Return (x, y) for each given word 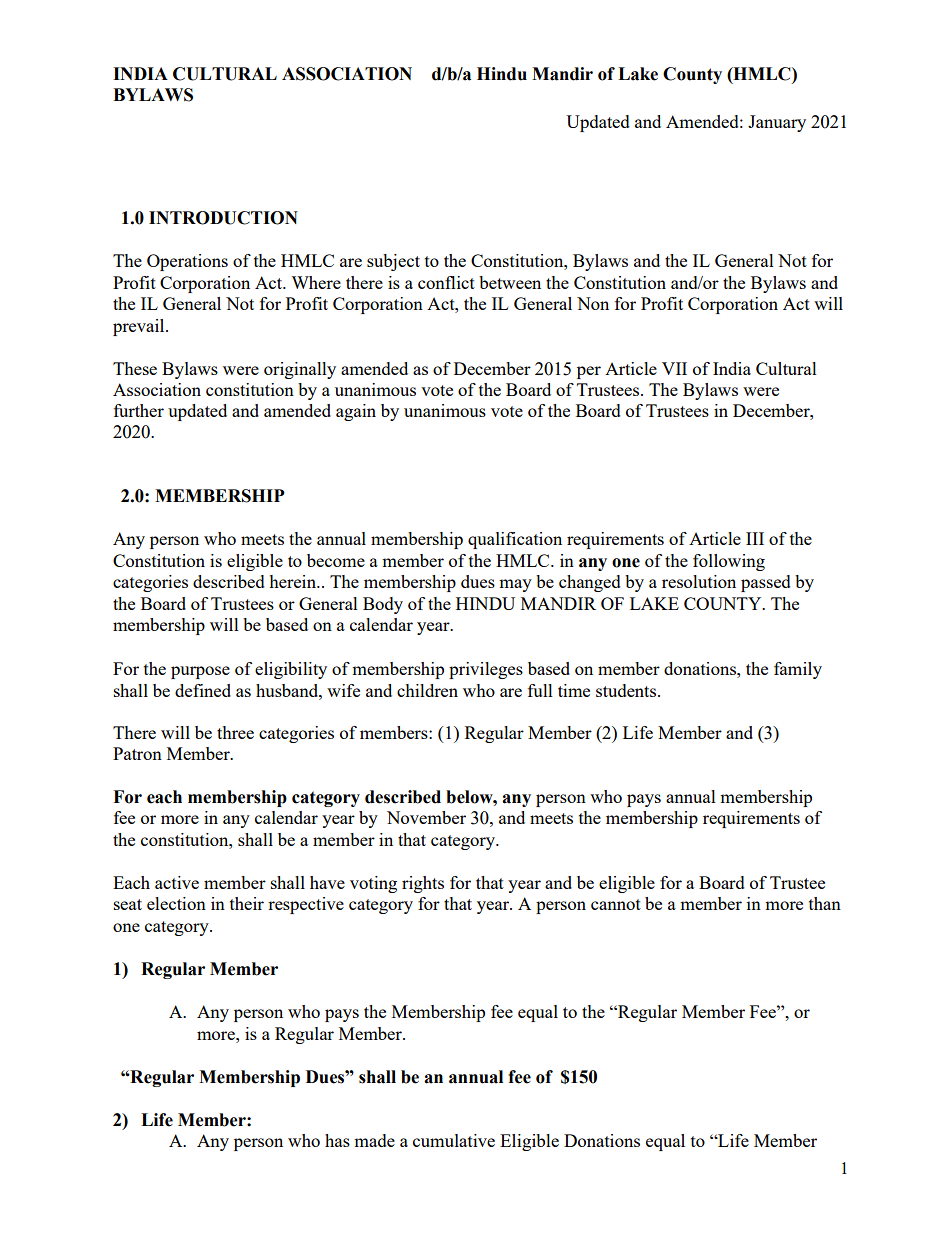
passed (766, 583)
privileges (486, 670)
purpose (200, 672)
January (777, 123)
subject (393, 262)
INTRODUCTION (223, 218)
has (337, 1140)
